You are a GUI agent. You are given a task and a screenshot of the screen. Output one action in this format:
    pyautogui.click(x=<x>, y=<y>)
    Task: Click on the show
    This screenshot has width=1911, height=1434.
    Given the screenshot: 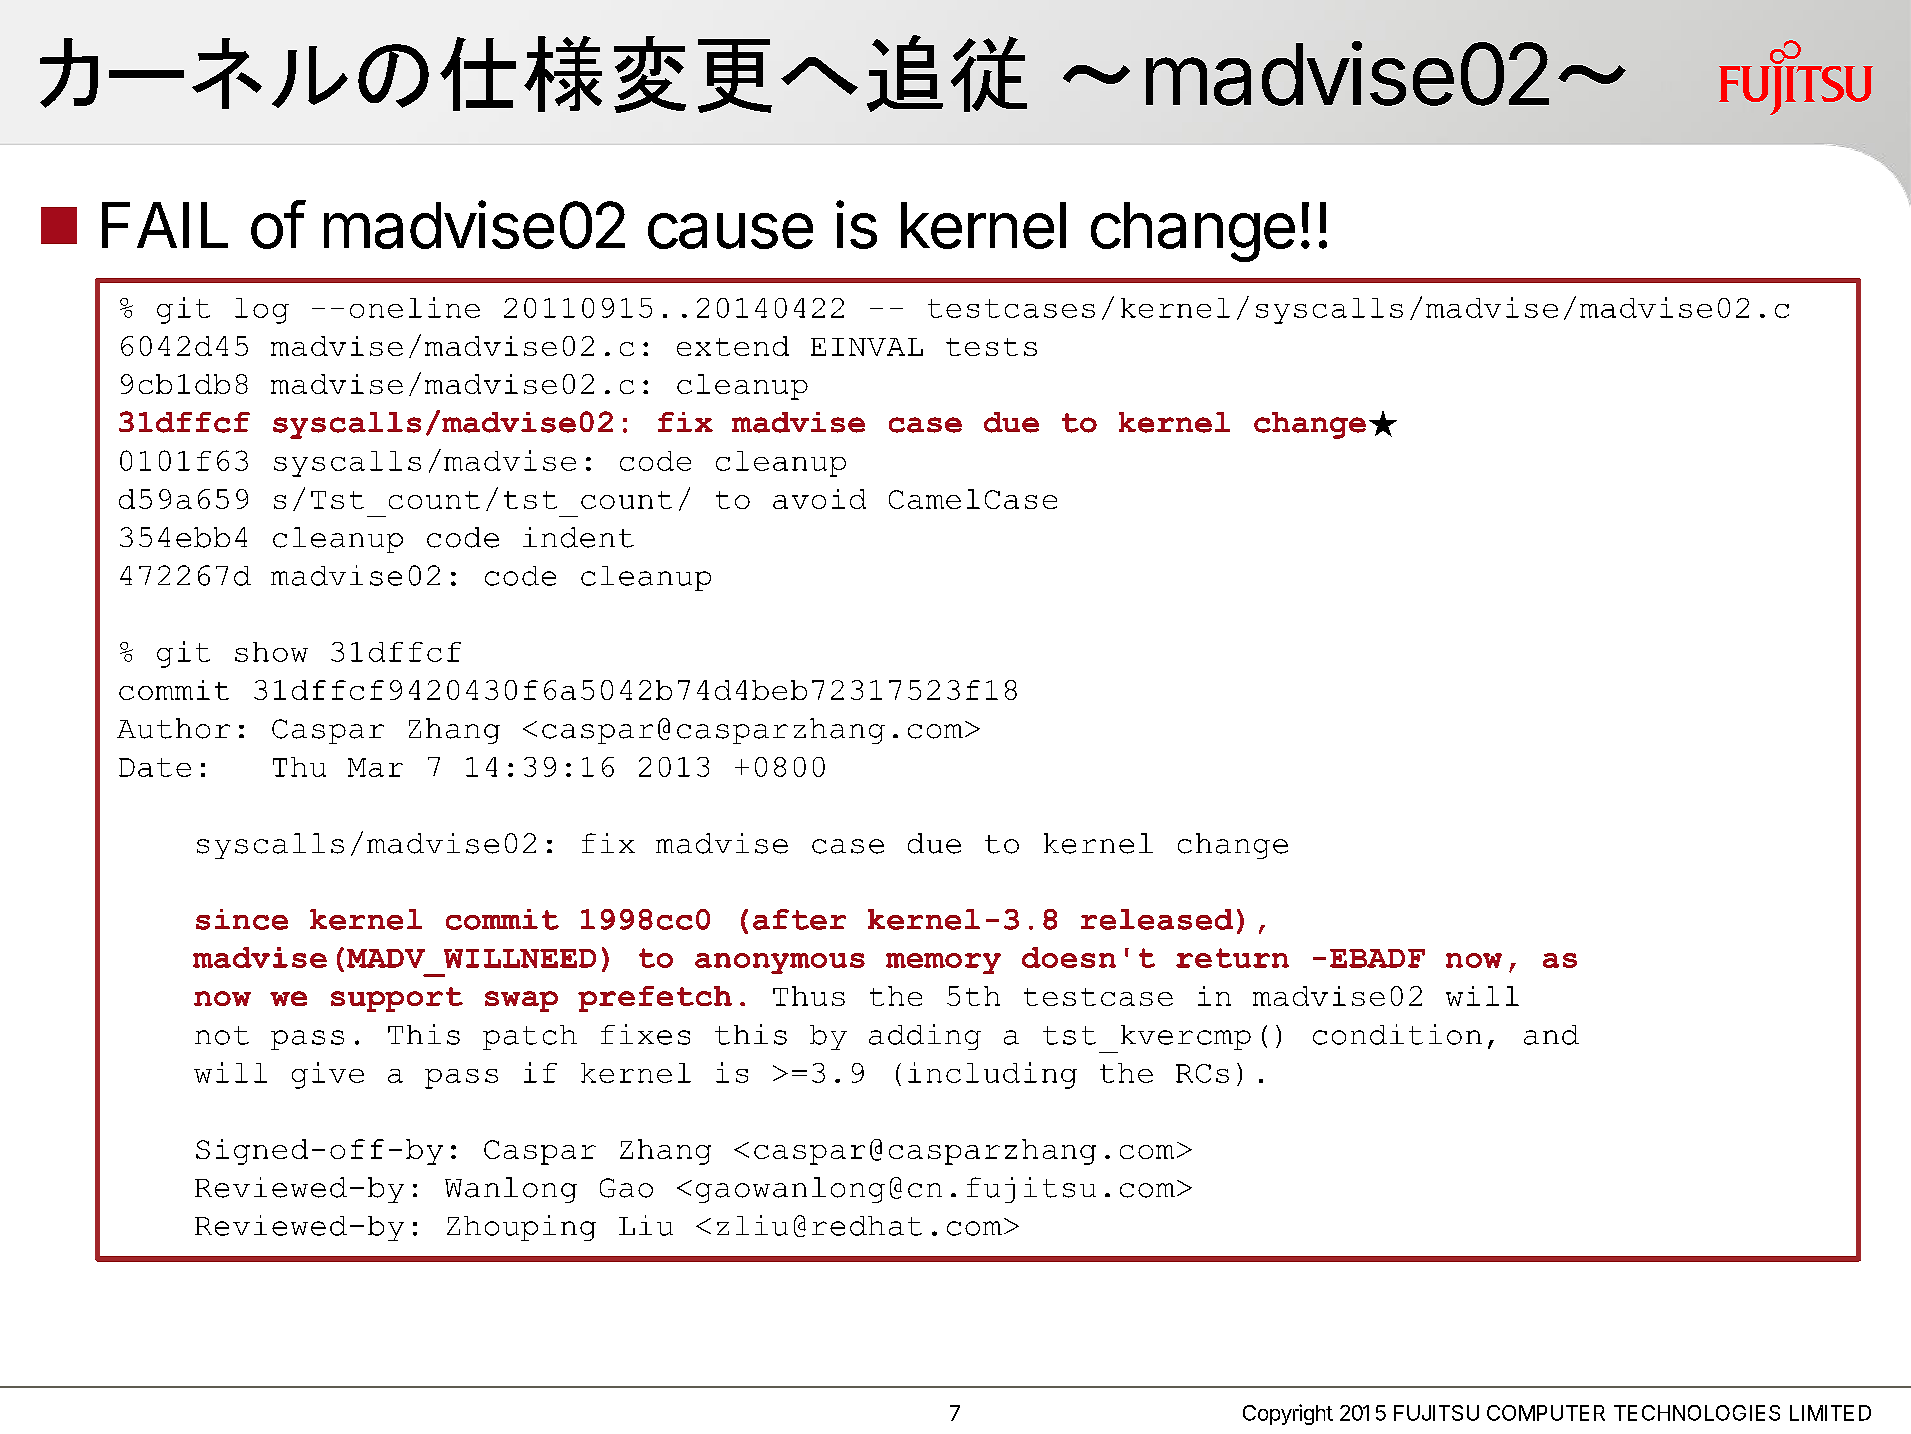 What is the action you would take?
    pyautogui.click(x=271, y=652)
